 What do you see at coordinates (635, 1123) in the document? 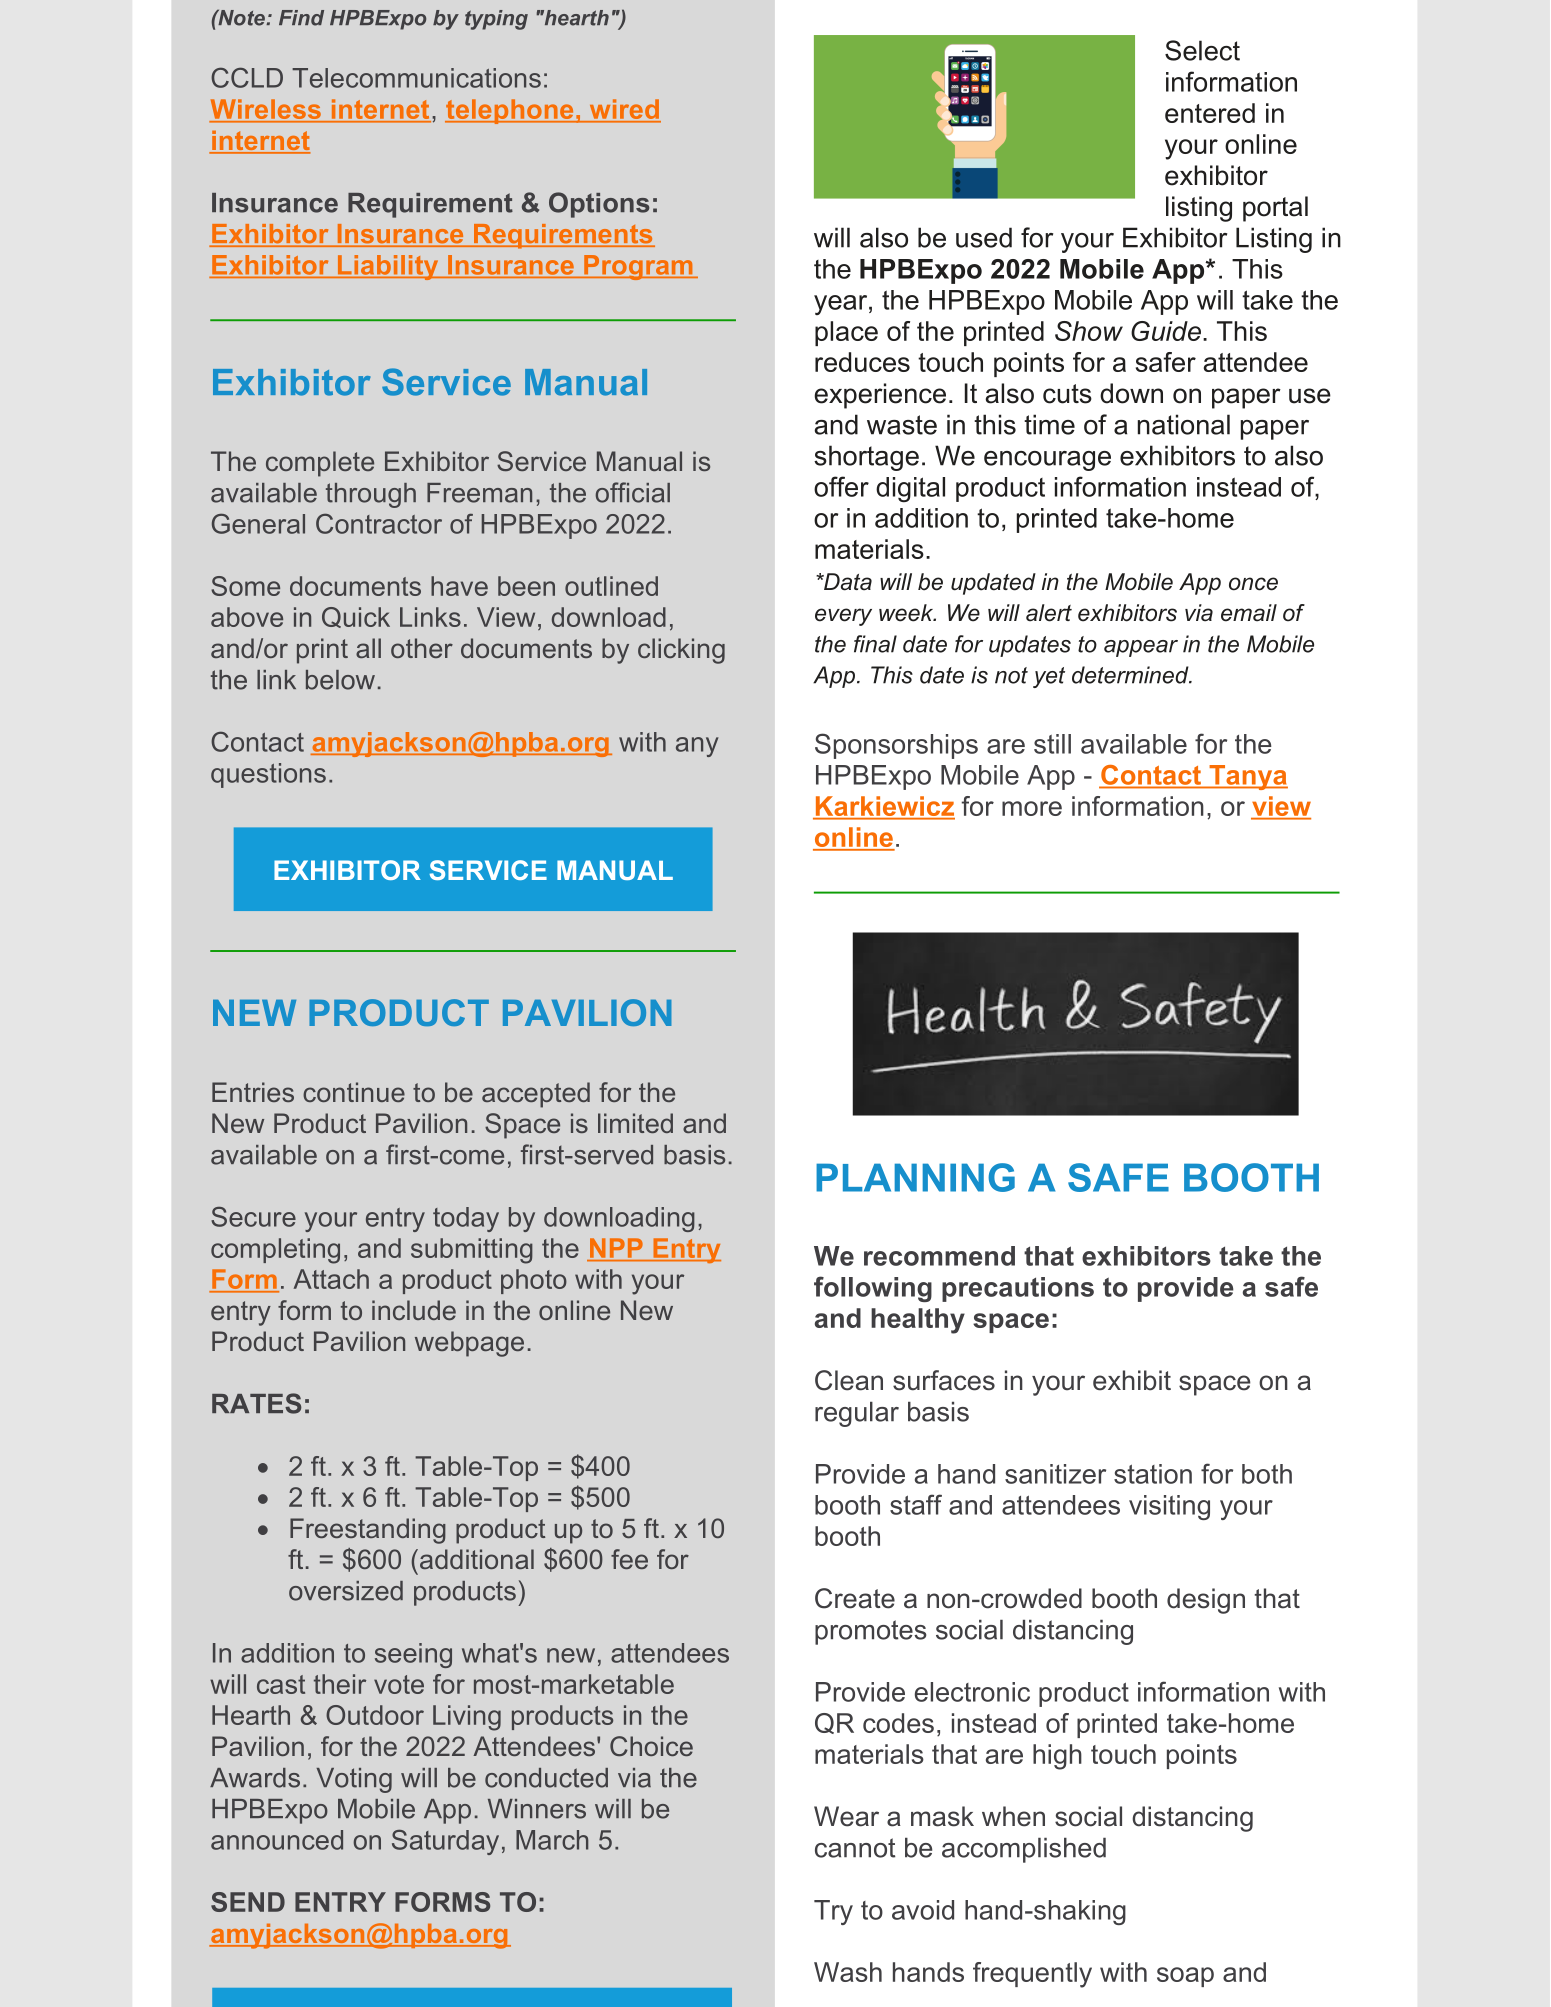
I see `limited` at bounding box center [635, 1123].
